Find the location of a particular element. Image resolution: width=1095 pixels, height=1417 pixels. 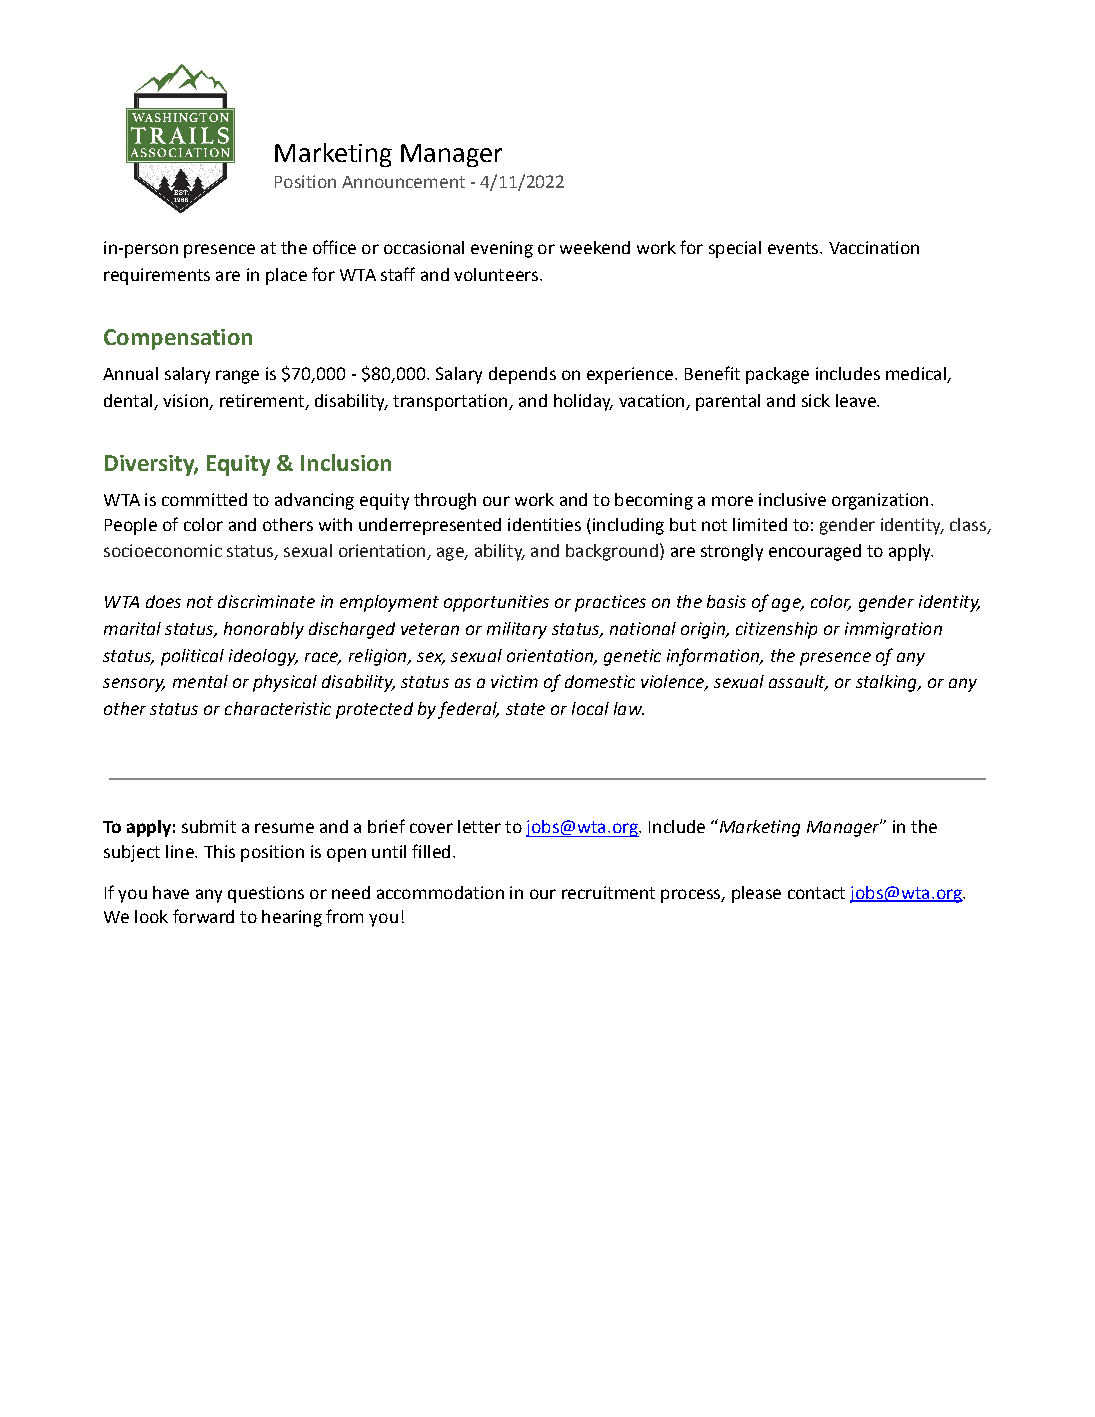

office is located at coordinates (334, 247).
